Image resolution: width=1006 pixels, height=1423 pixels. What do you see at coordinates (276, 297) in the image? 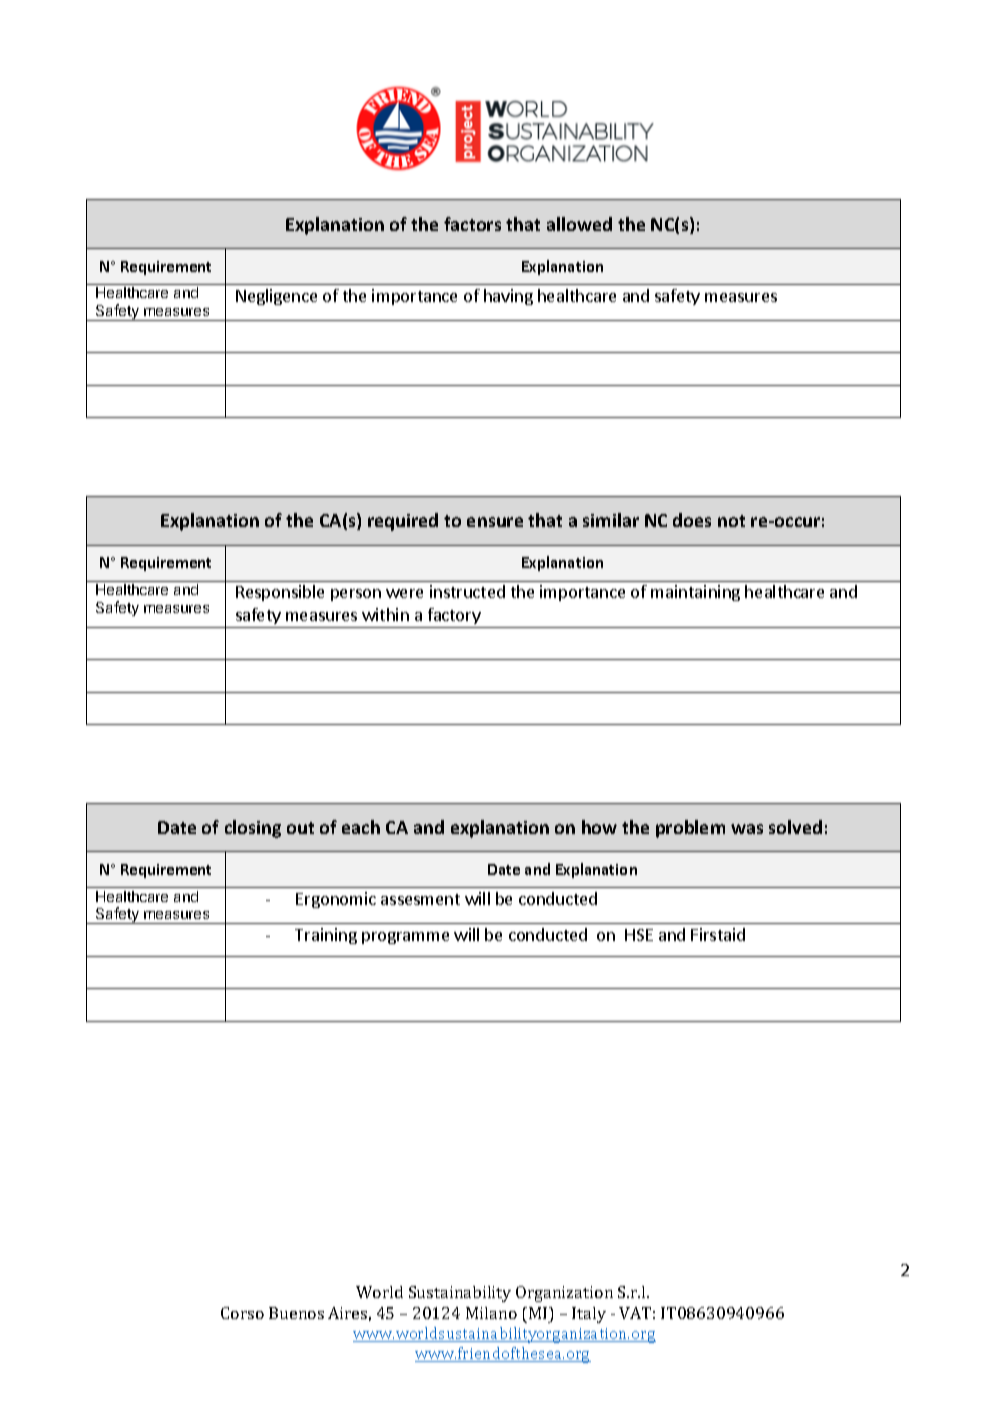
I see `Negligence` at bounding box center [276, 297].
